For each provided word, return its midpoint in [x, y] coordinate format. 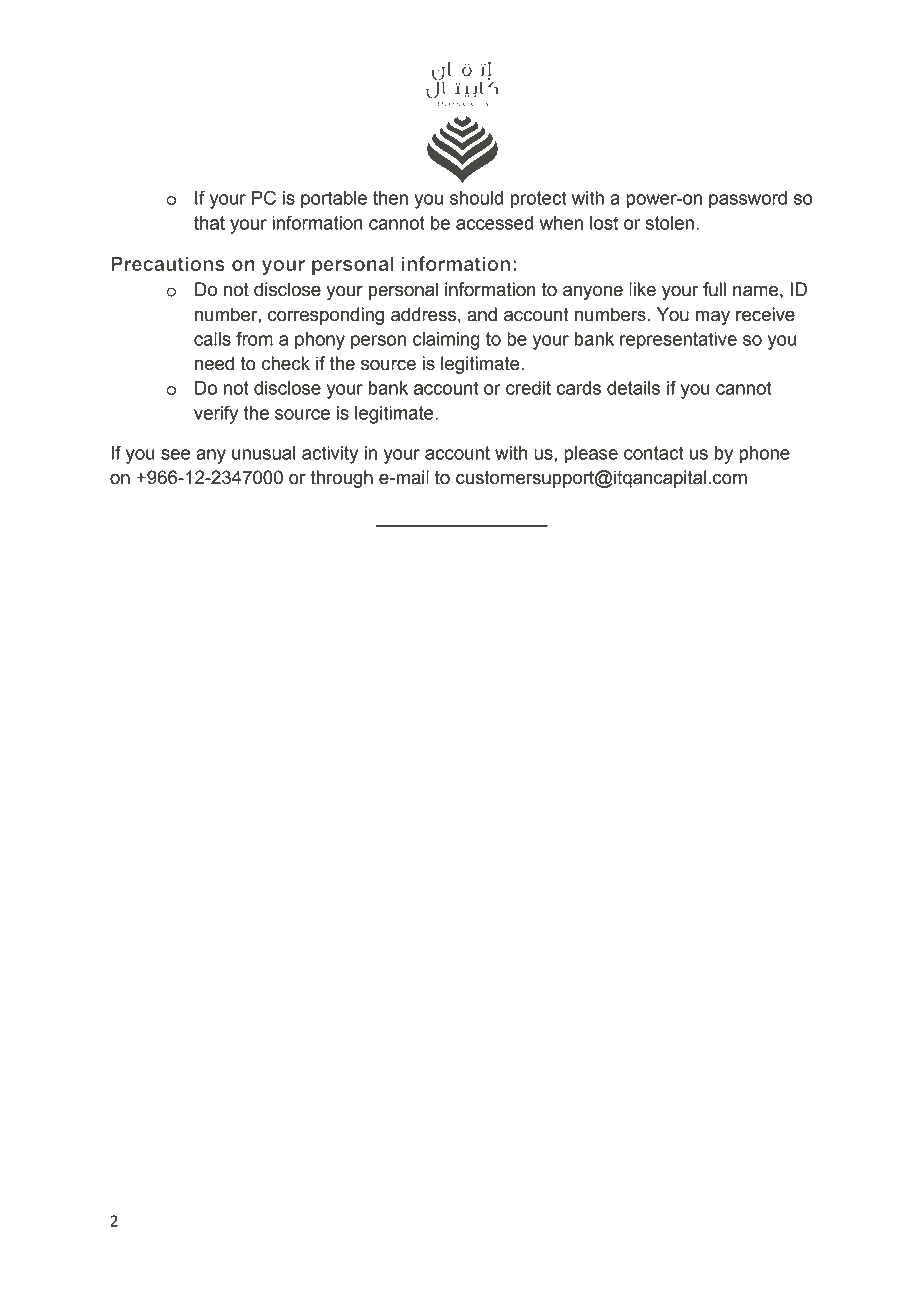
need [214, 363]
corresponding [326, 316]
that [209, 223]
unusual [264, 453]
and [482, 314]
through [341, 479]
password [748, 200]
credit [528, 388]
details [633, 388]
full [714, 289]
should [476, 198]
